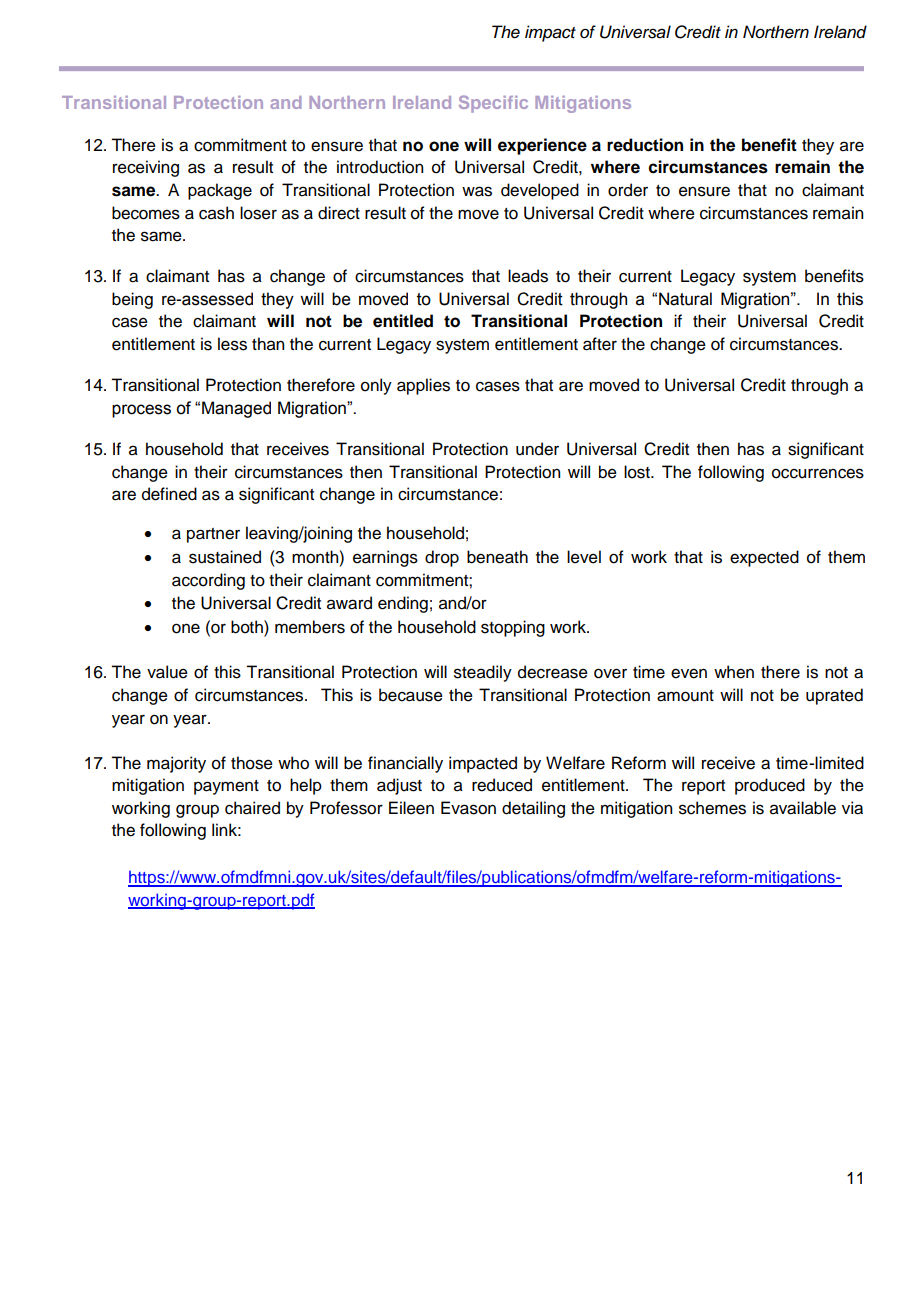 The width and height of the page is (924, 1307). Describe the element at coordinates (502, 785) in the page. I see `reduced` at that location.
